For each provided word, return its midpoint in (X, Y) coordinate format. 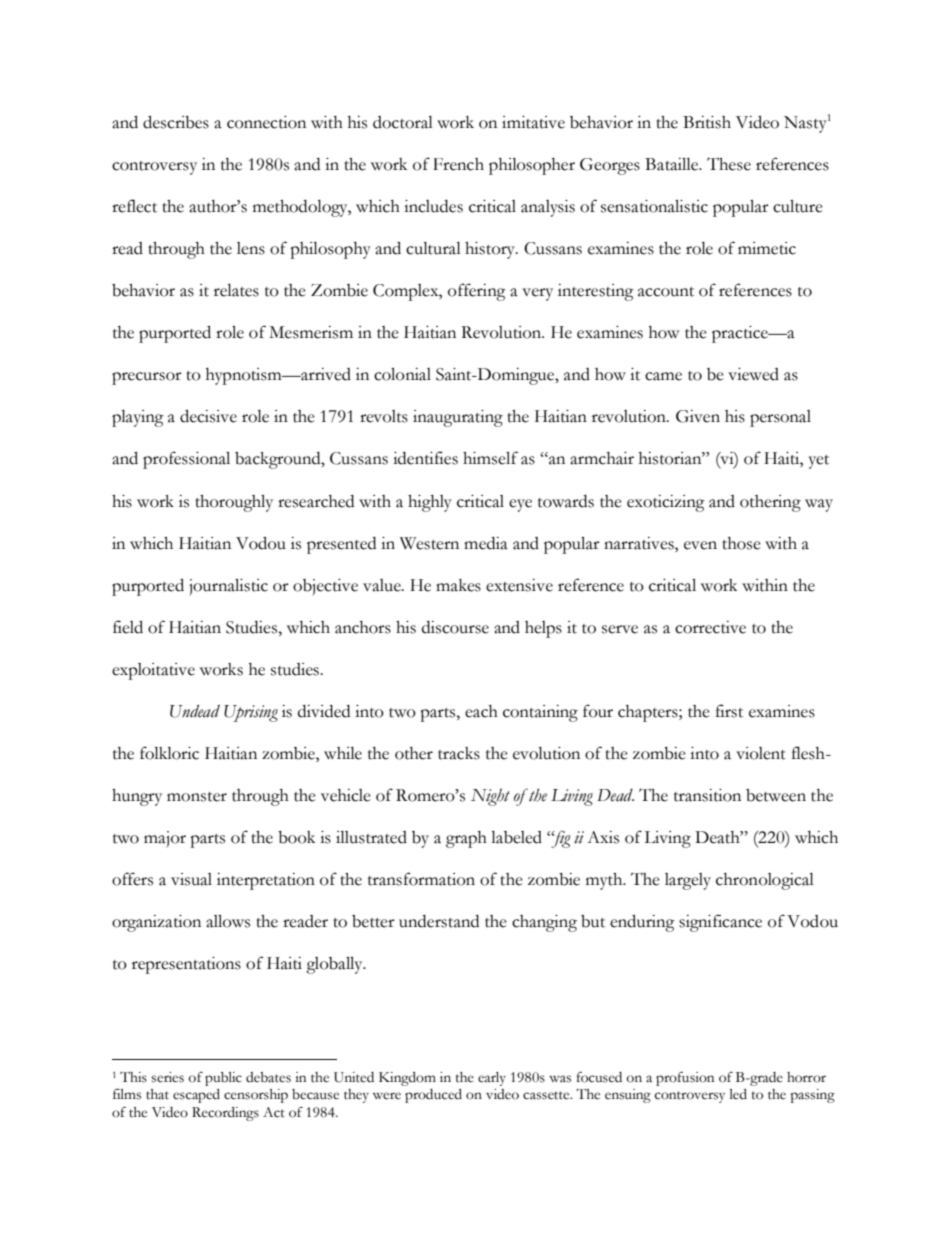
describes (176, 122)
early (492, 1079)
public (223, 1079)
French (458, 164)
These (729, 164)
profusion (685, 1078)
